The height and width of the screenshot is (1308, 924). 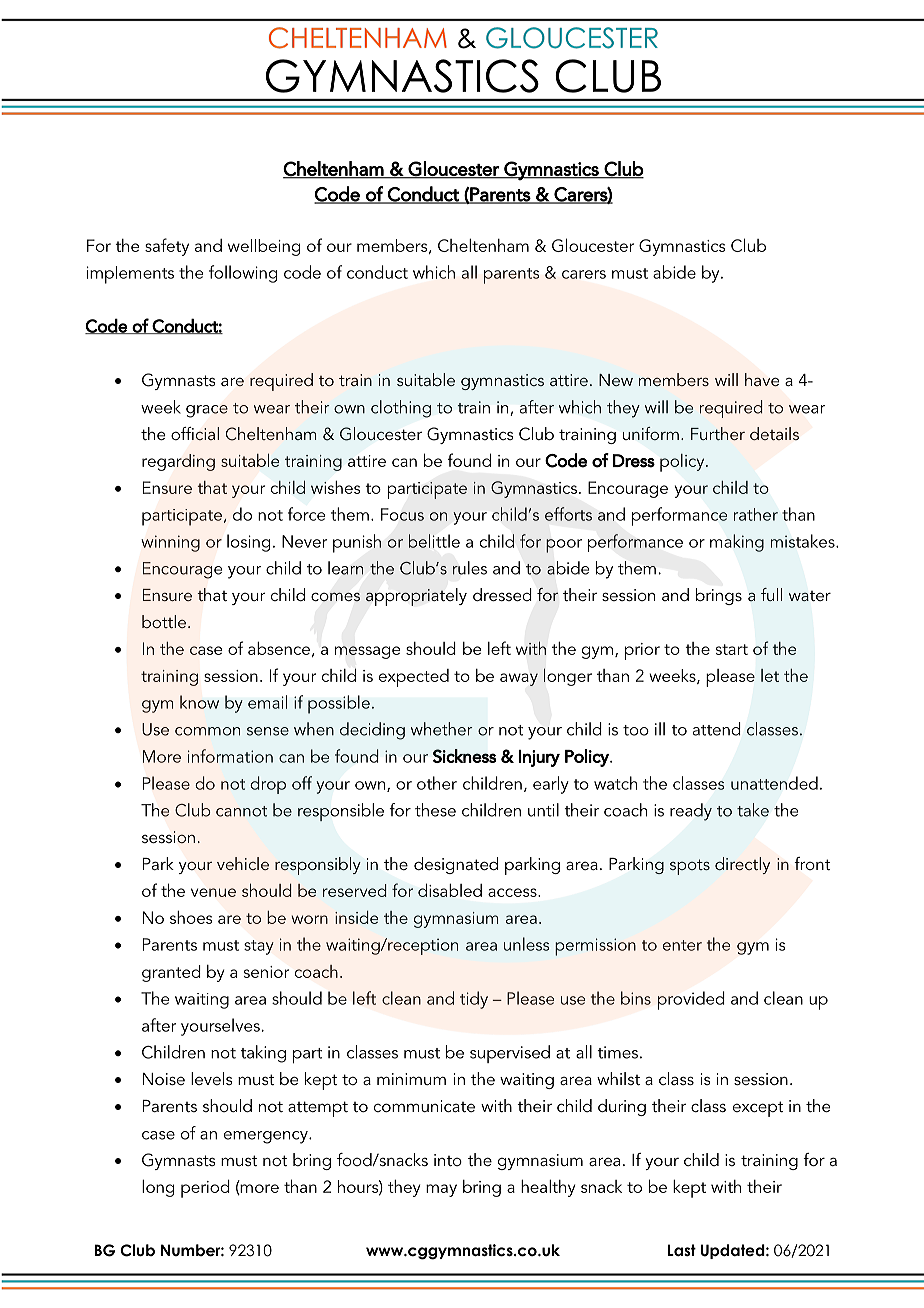 I want to click on period, so click(x=205, y=1188).
